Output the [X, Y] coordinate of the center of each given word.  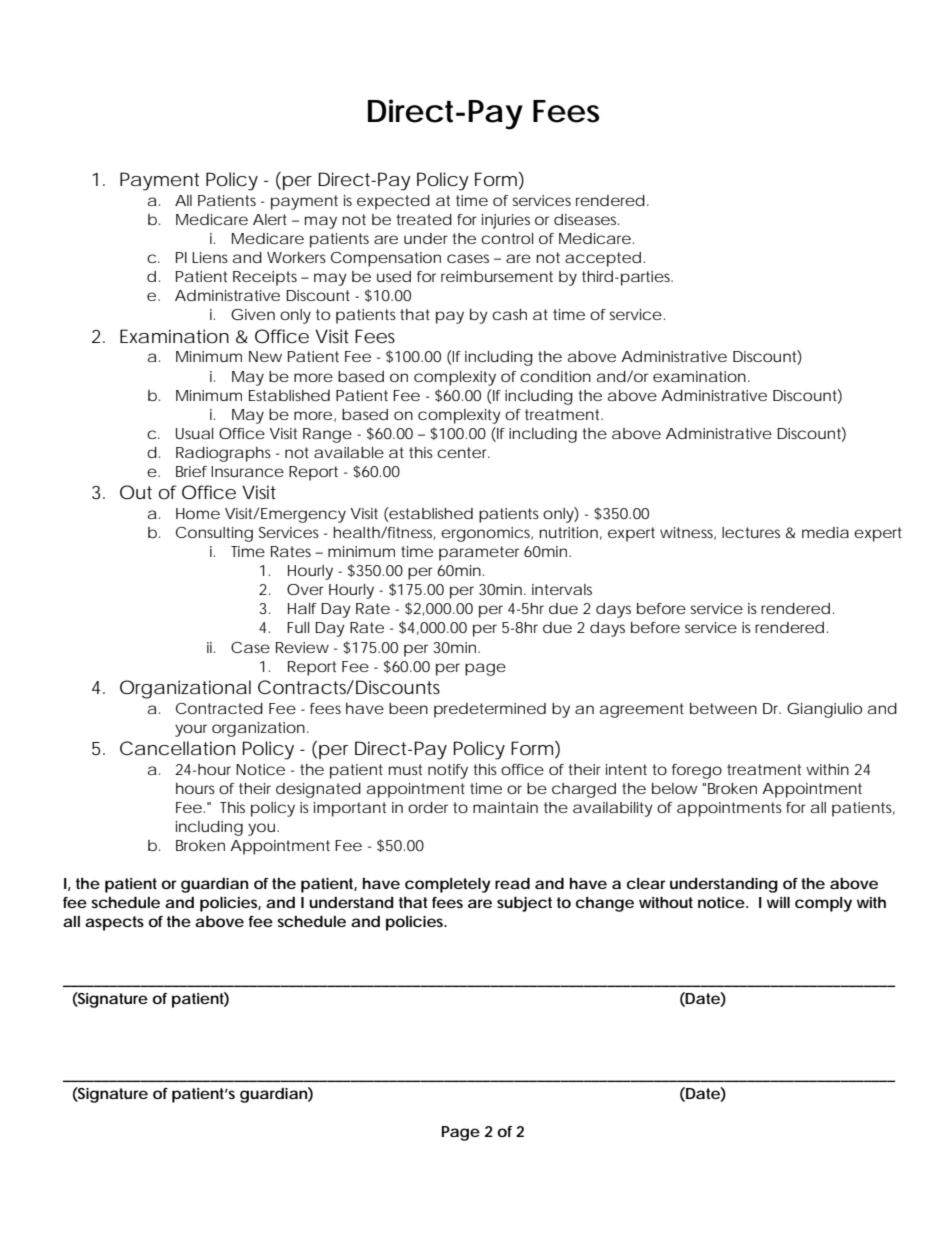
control [507, 238]
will [778, 902]
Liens [210, 257]
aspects [114, 923]
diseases [586, 219]
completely [448, 885]
